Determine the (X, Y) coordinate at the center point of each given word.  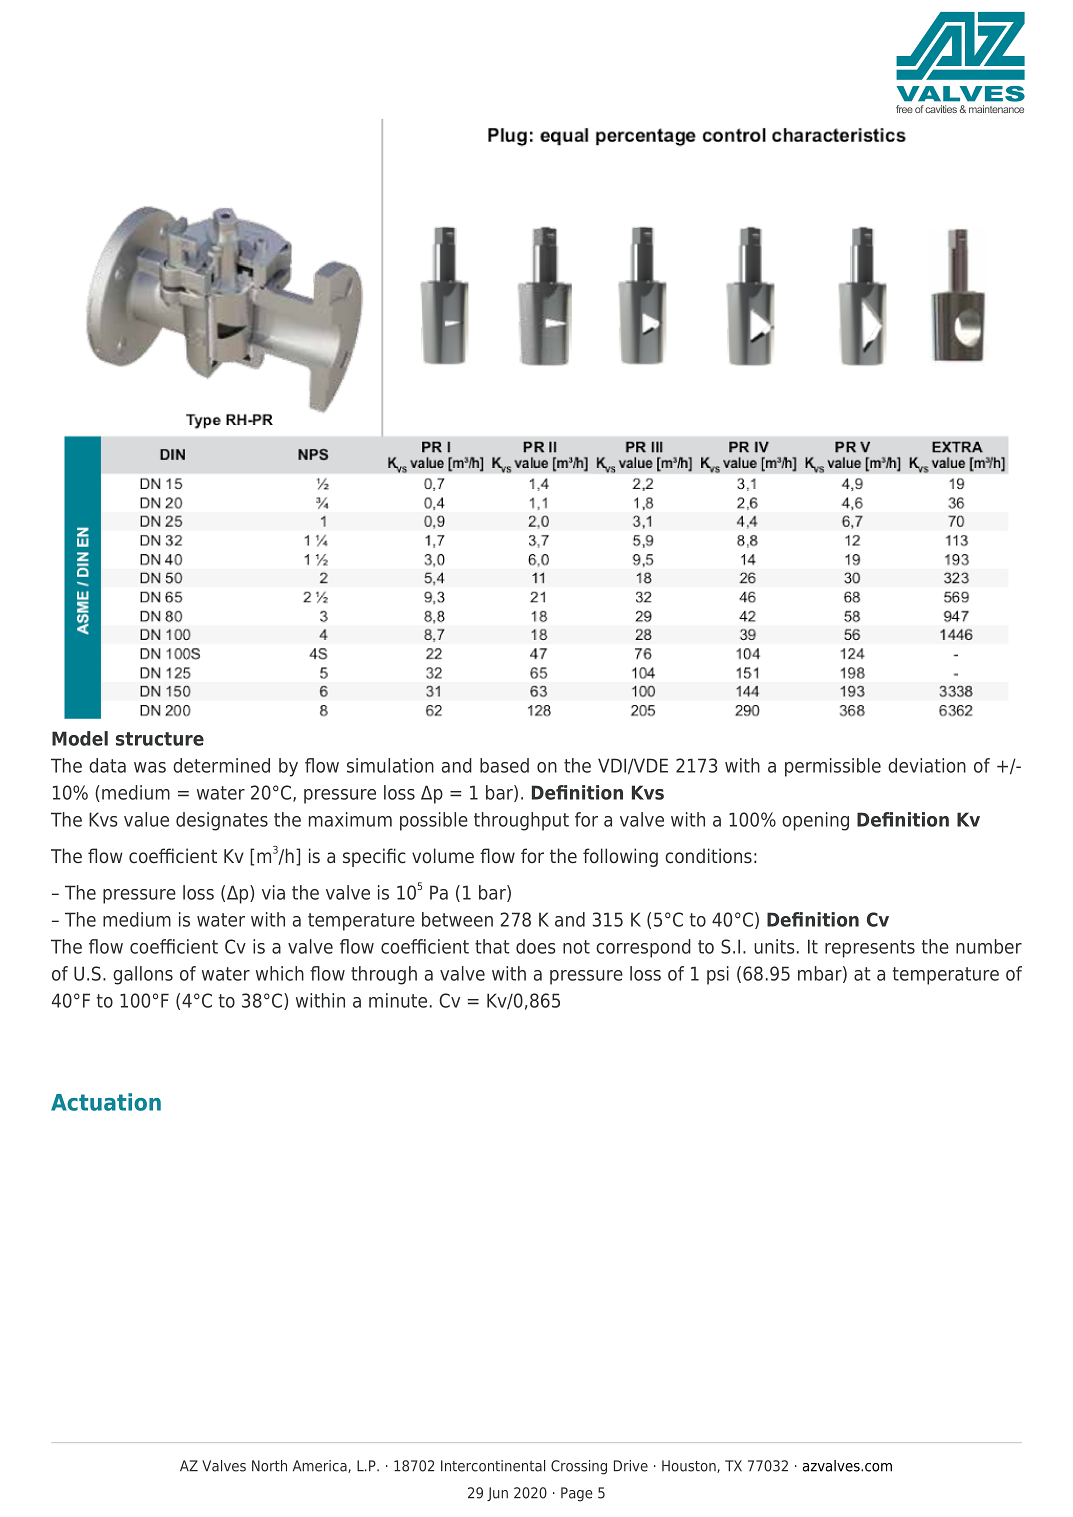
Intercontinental (493, 1466)
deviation (927, 765)
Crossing (579, 1467)
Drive (631, 1466)
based (504, 765)
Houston (690, 1466)
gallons (143, 975)
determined (221, 765)
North (269, 1466)
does (536, 946)
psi (718, 975)
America (321, 1466)
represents (870, 949)
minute (398, 1000)
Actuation (106, 1102)
